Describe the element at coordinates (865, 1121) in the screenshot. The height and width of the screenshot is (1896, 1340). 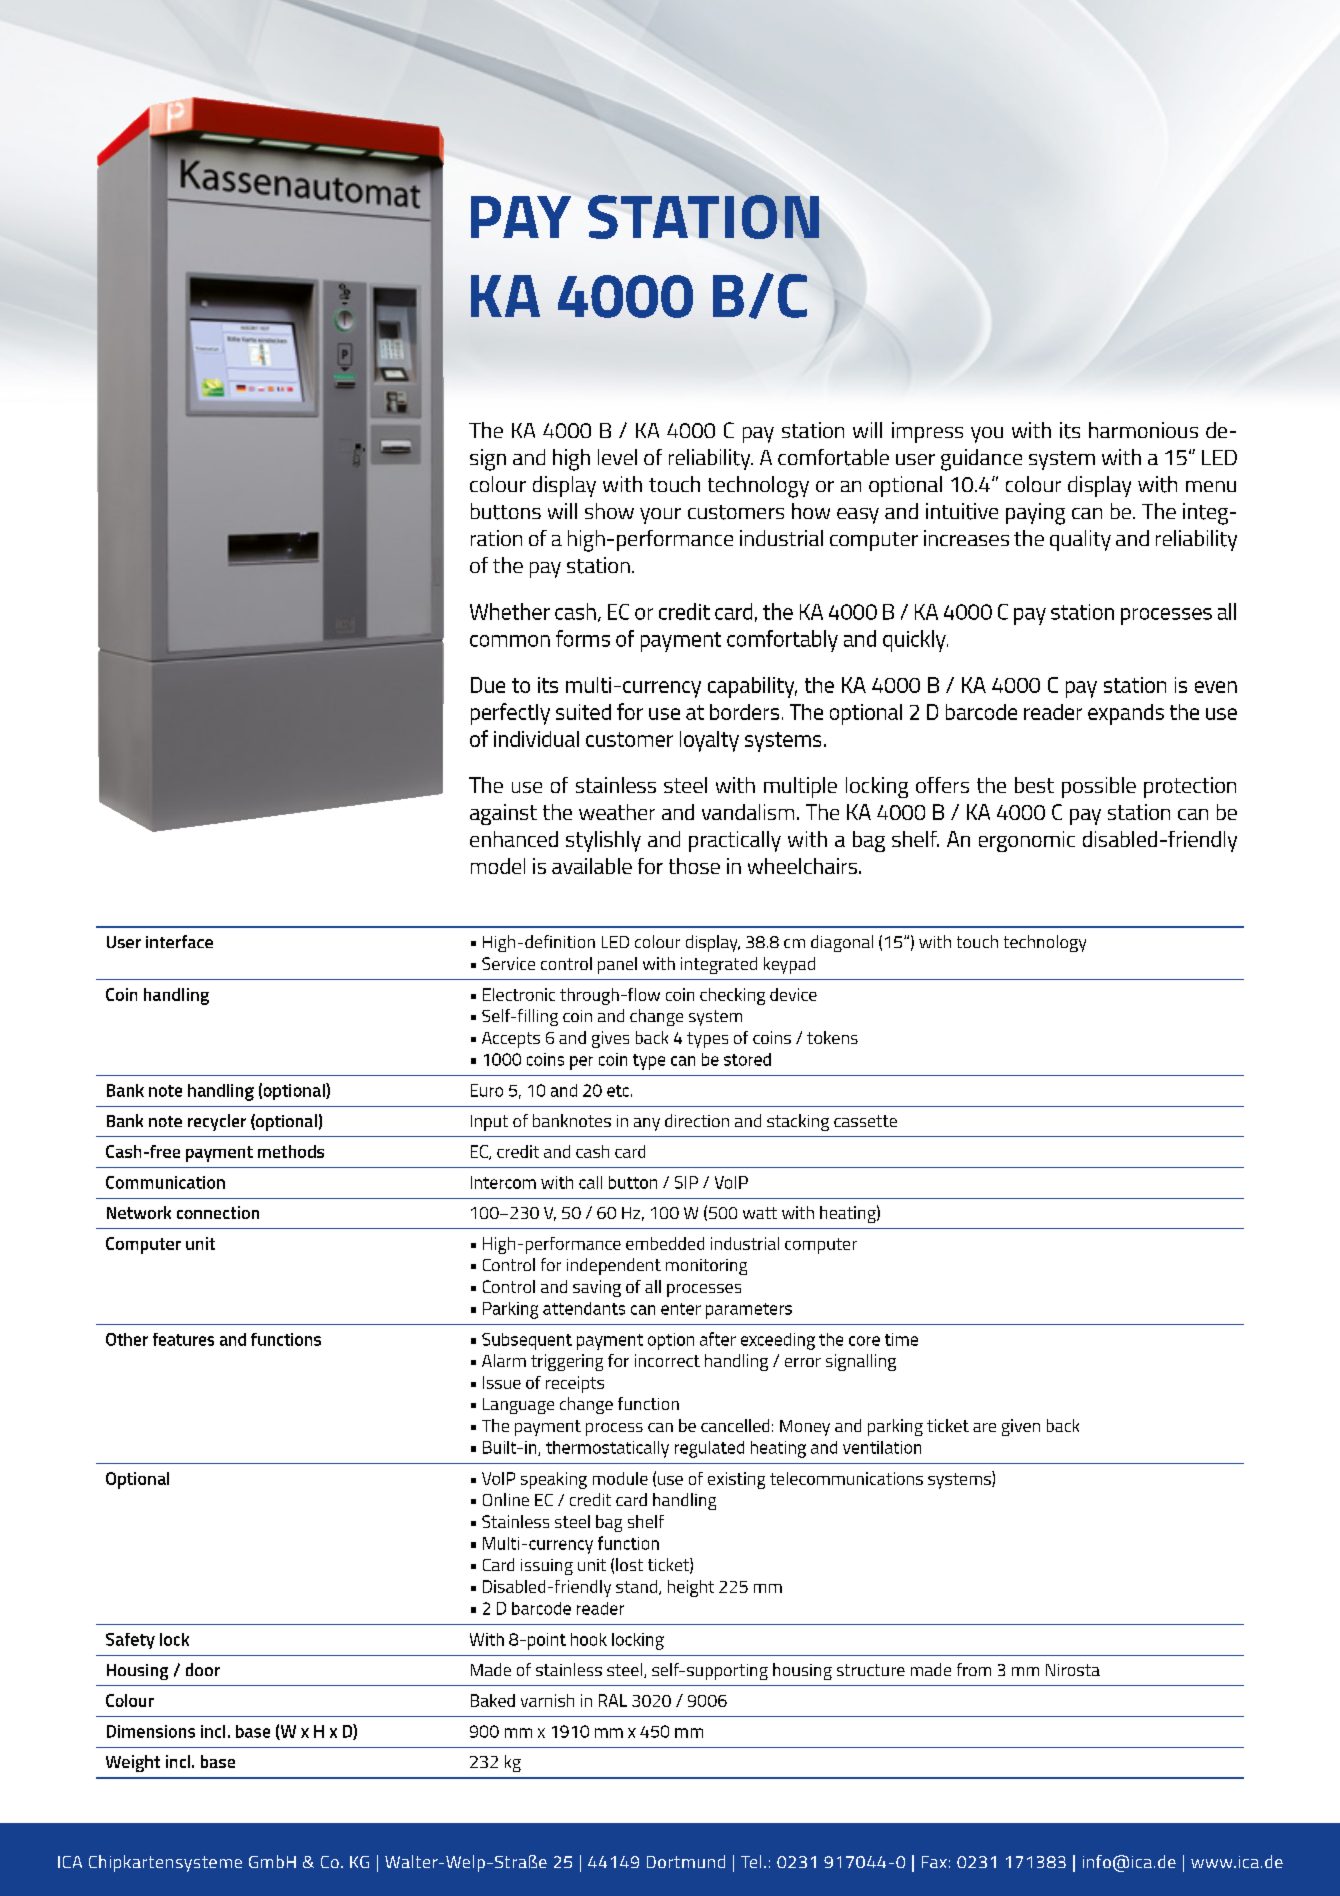
I see `cassette` at that location.
